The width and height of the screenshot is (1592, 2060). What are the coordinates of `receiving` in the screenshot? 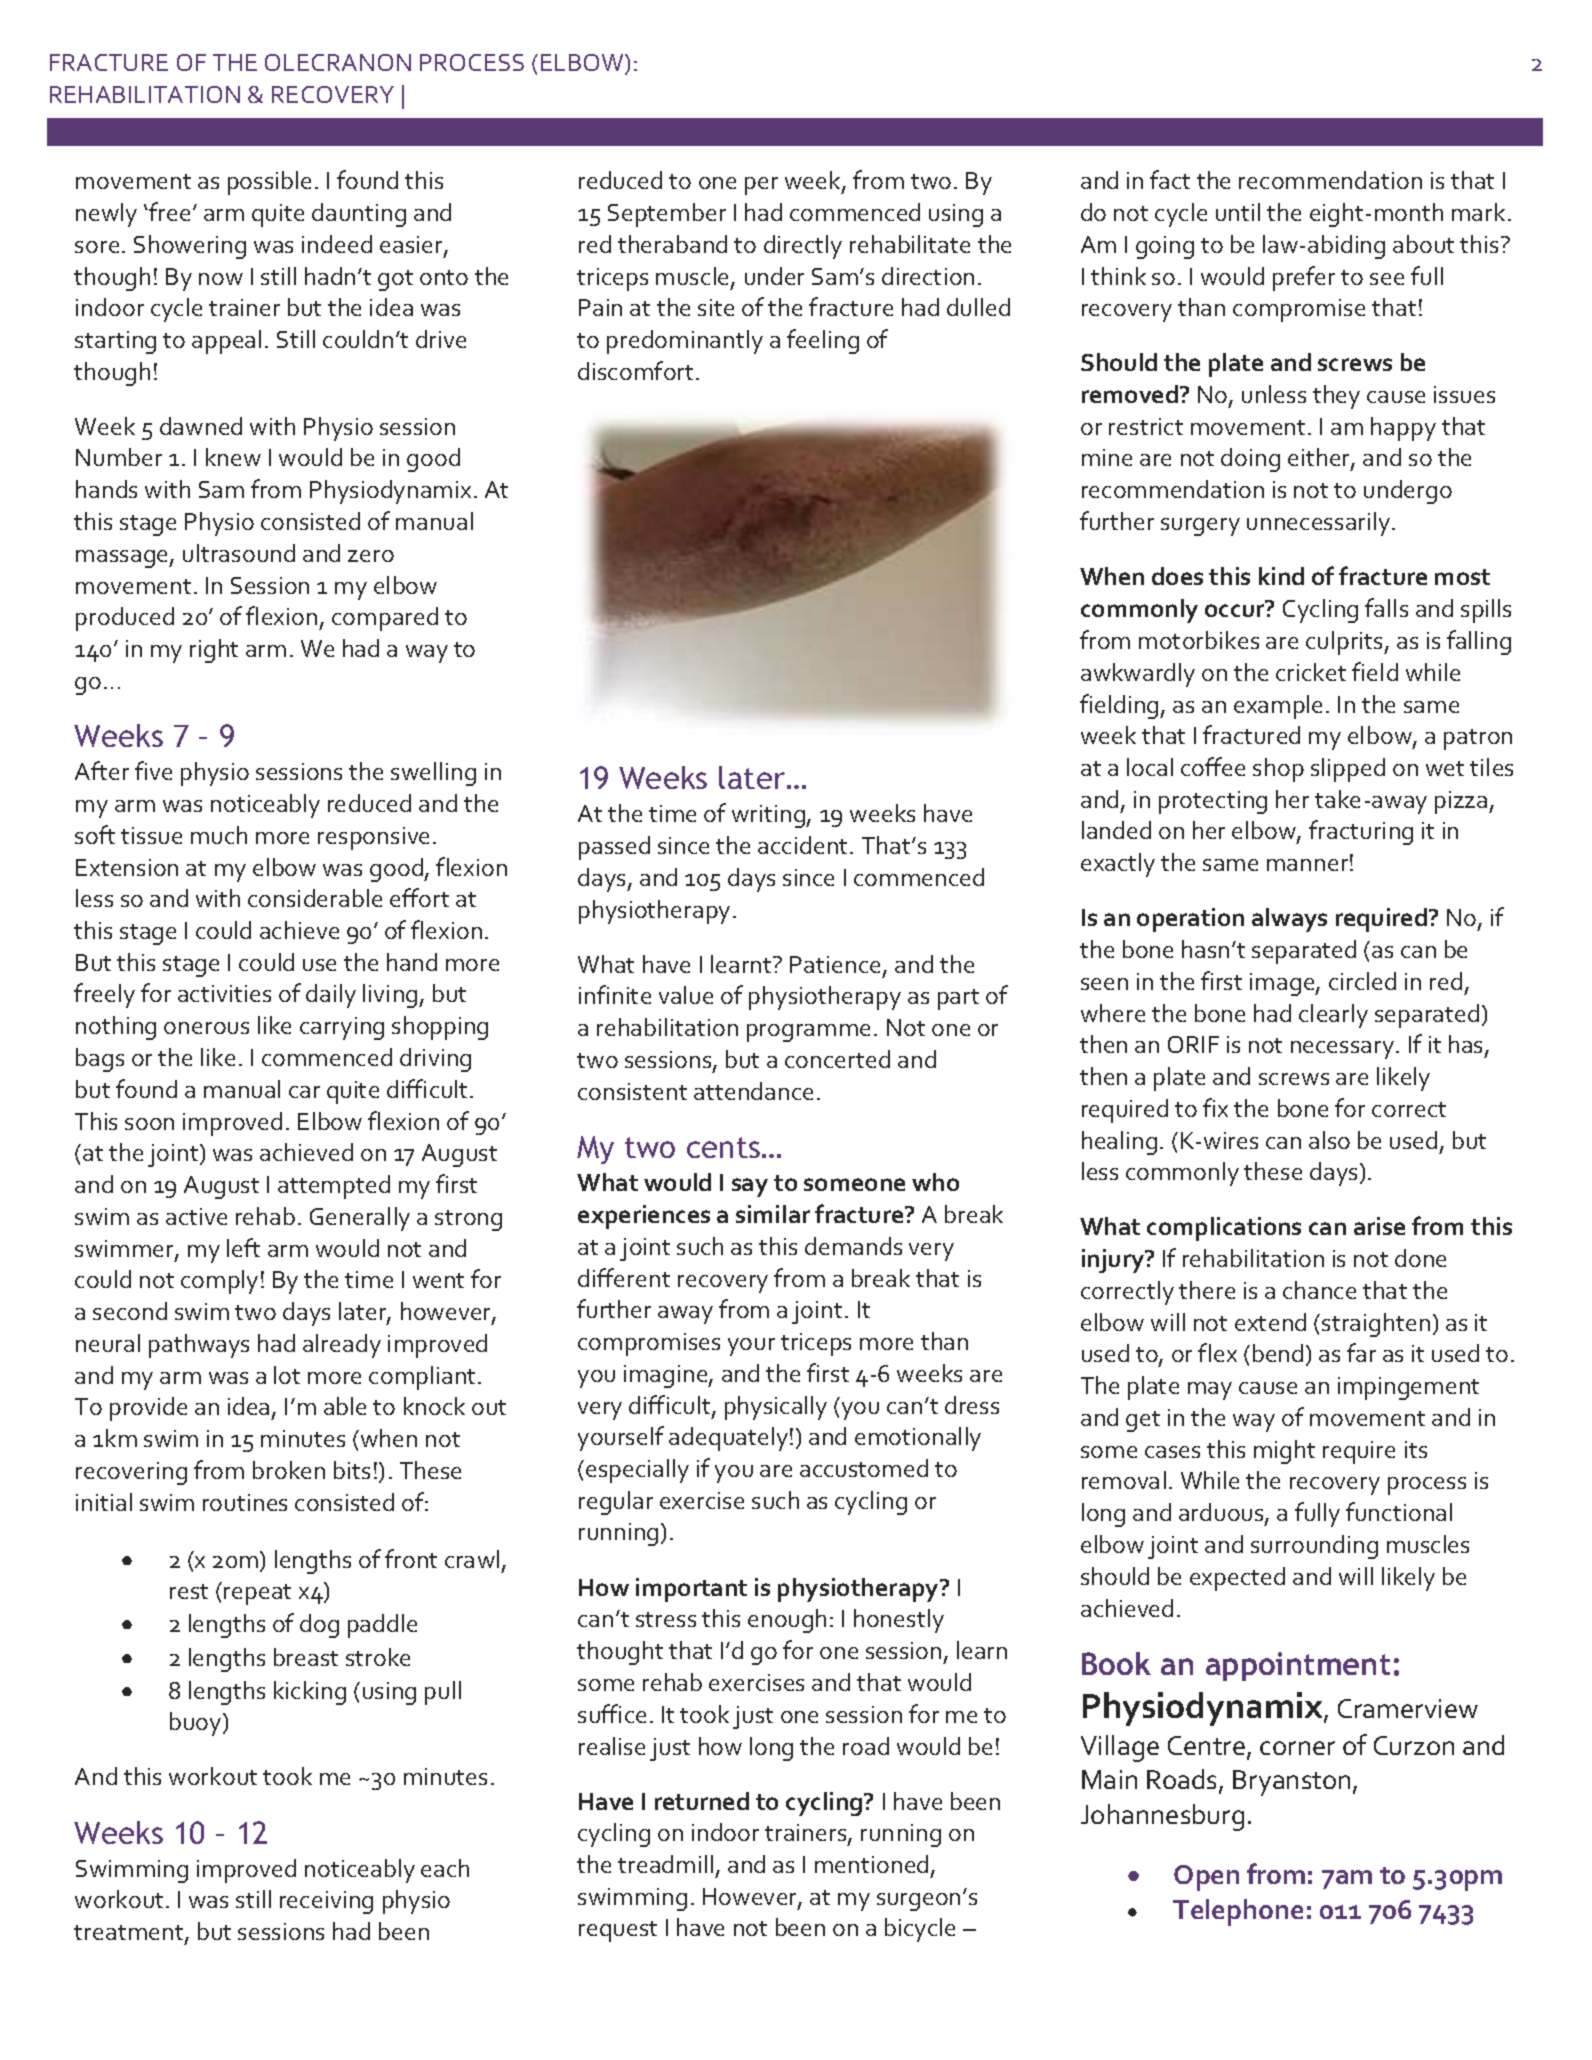 It's located at (326, 1902).
